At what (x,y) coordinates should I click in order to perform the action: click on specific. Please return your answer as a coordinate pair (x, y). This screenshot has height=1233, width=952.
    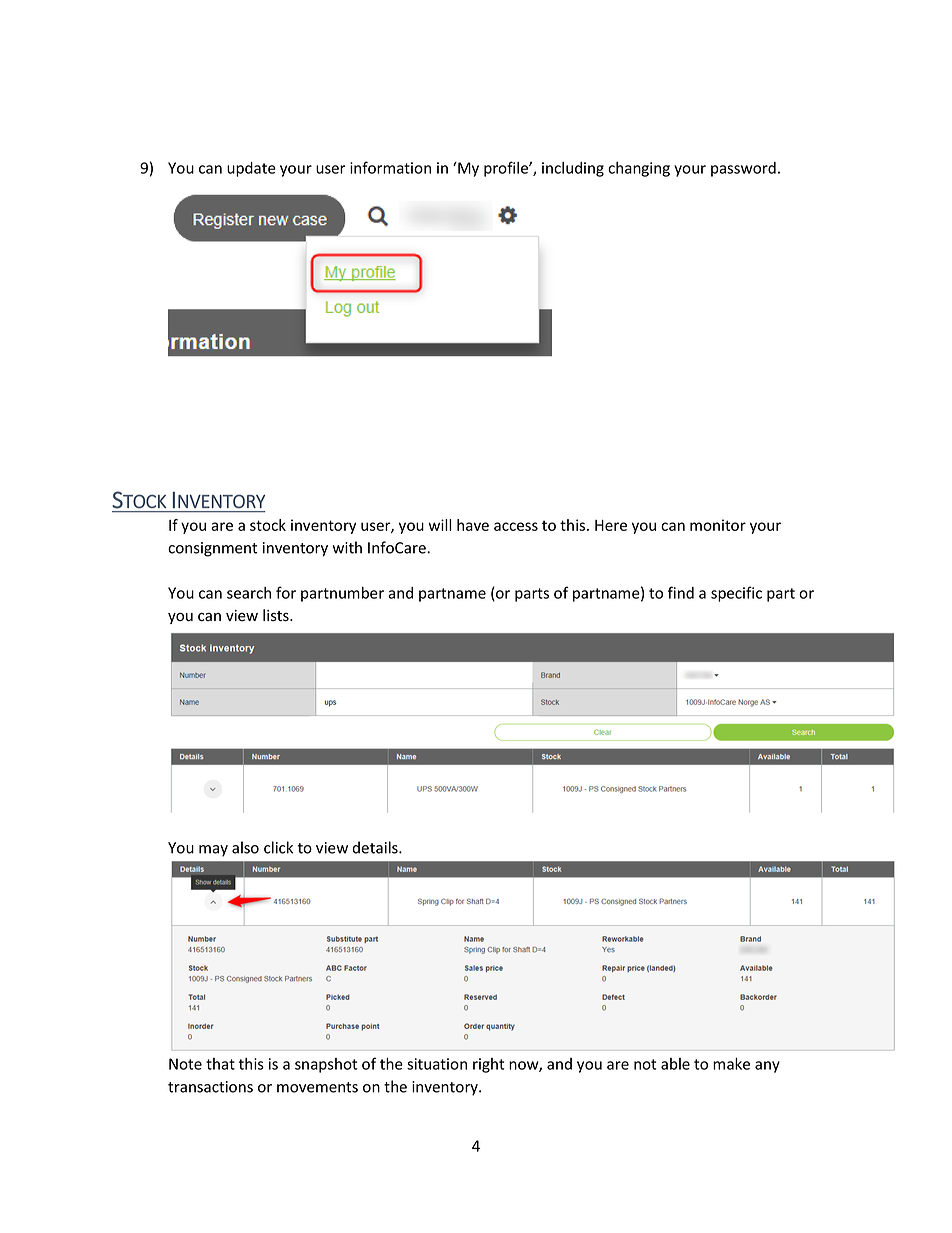
    Looking at the image, I should click on (736, 594).
